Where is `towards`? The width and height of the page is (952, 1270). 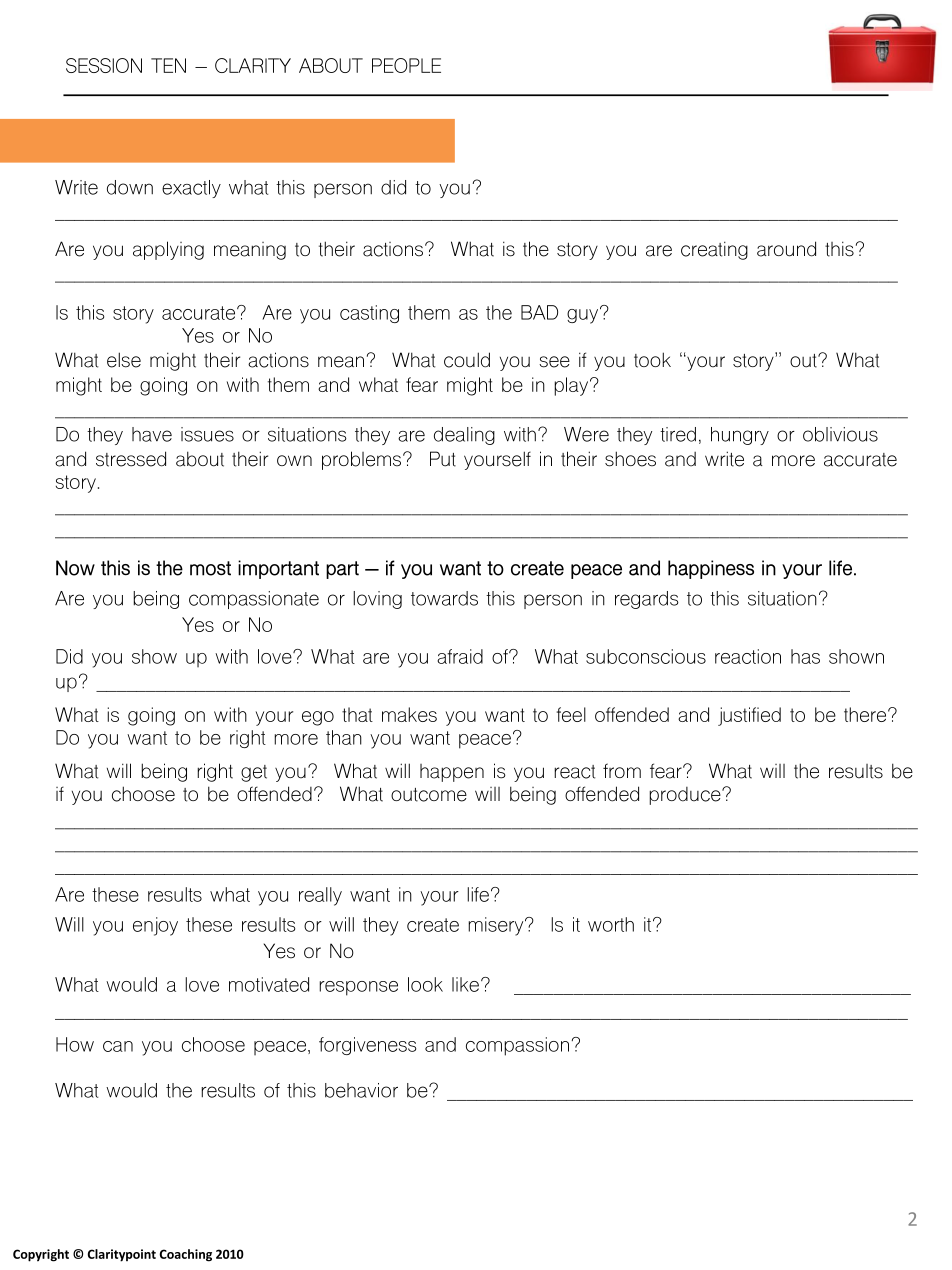
towards is located at coordinates (444, 598).
